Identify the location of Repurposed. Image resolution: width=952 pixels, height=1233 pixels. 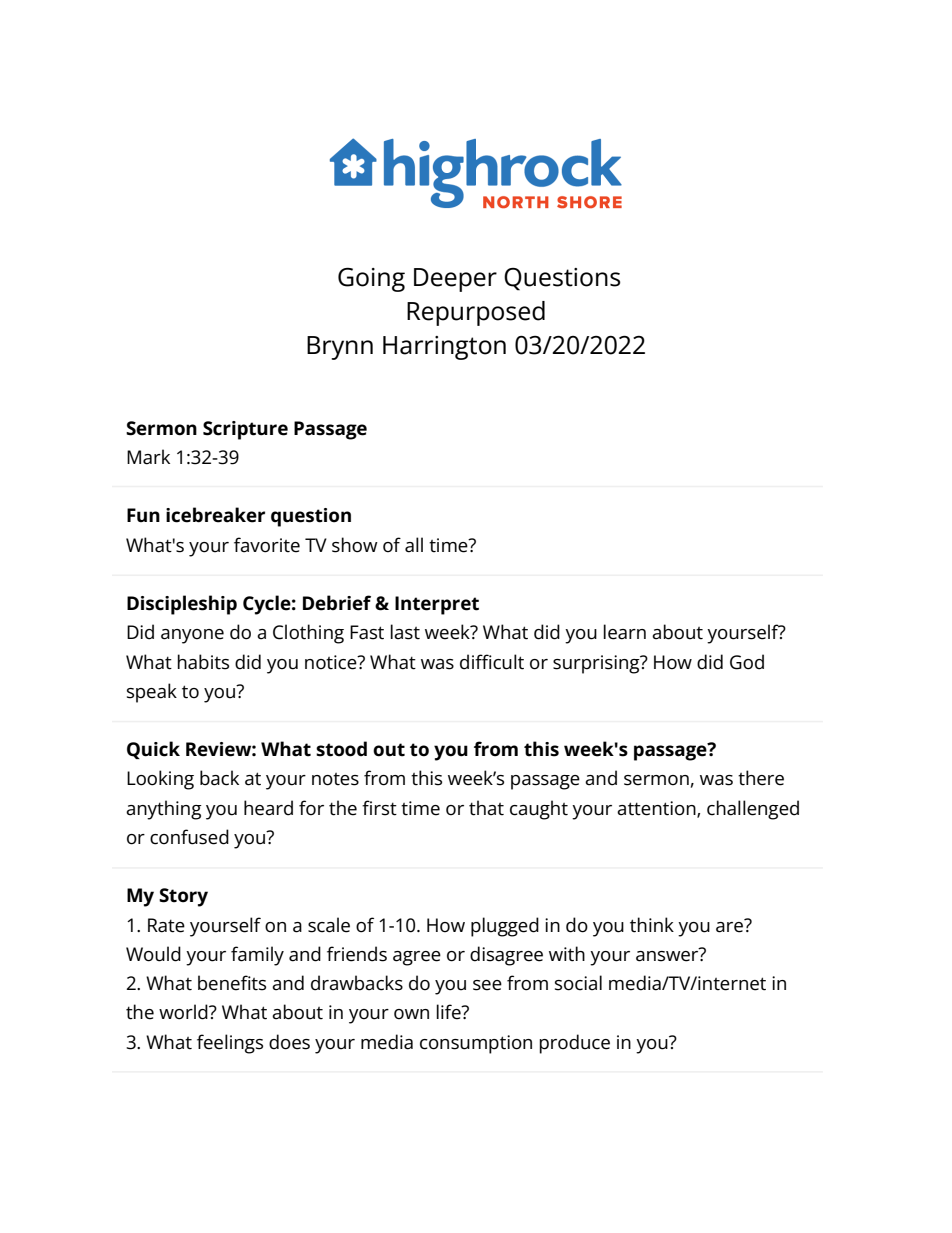
(476, 313).
